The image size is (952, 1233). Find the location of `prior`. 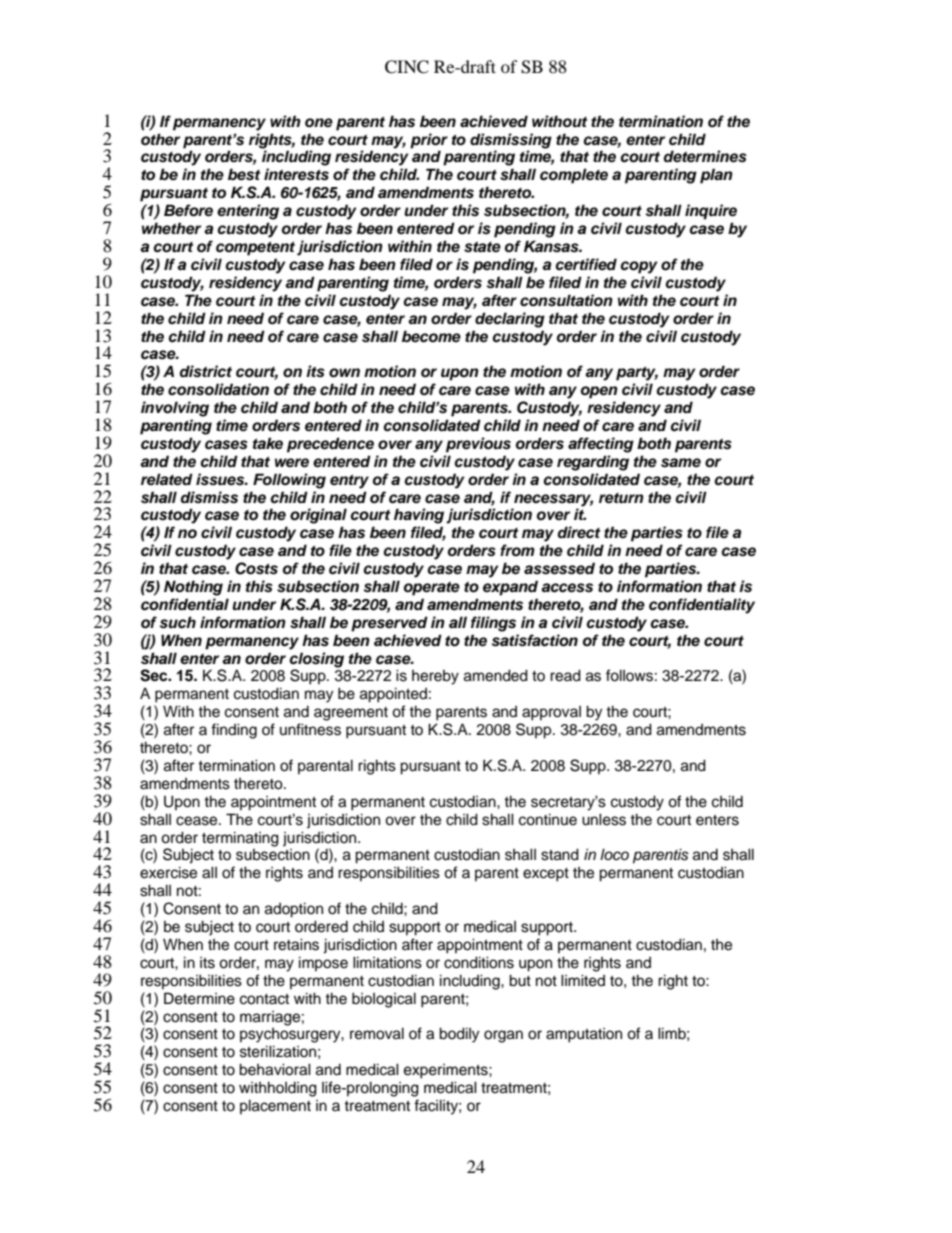

prior is located at coordinates (429, 141).
